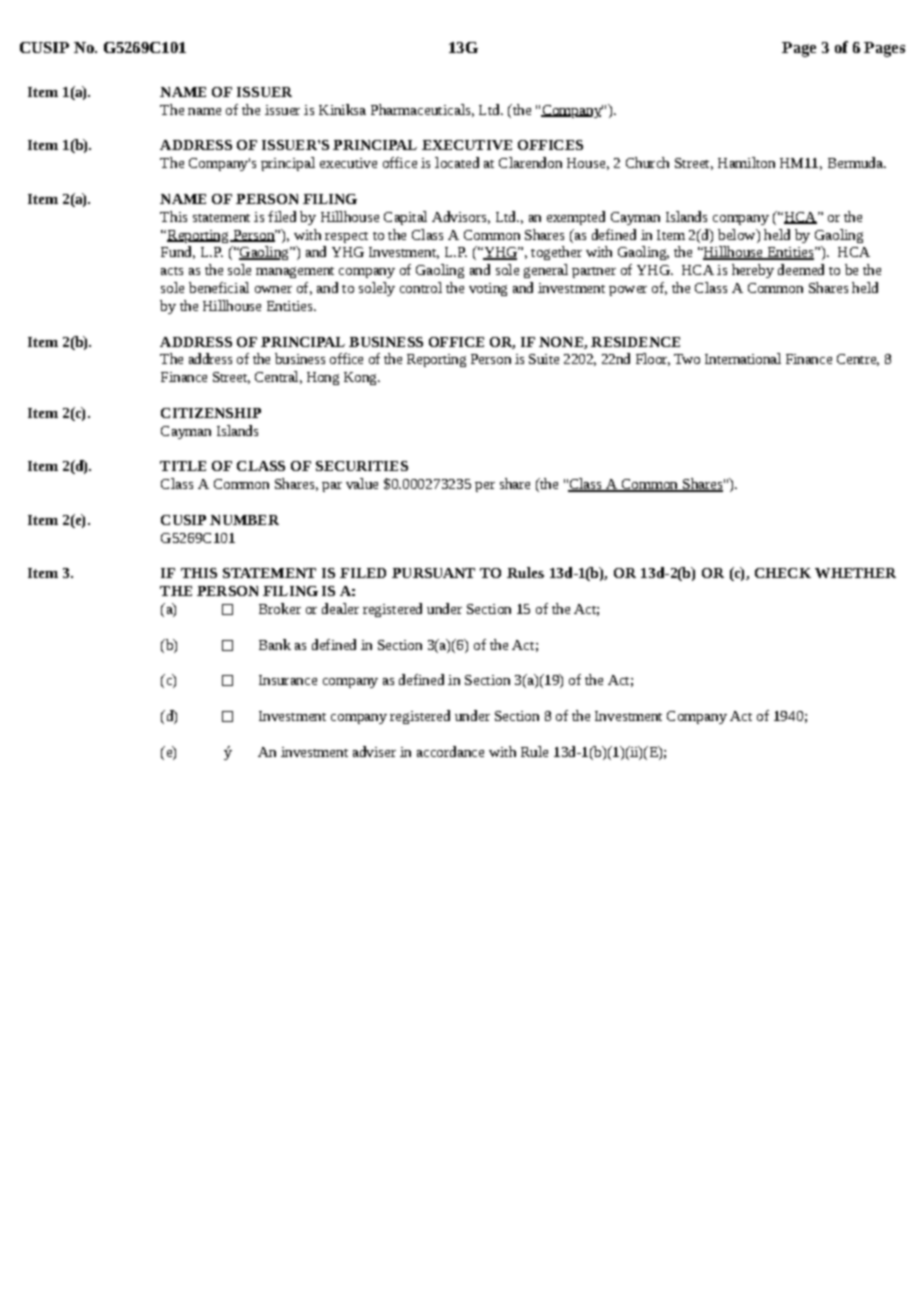  What do you see at coordinates (783, 573) in the screenshot?
I see `CHECK` at bounding box center [783, 573].
